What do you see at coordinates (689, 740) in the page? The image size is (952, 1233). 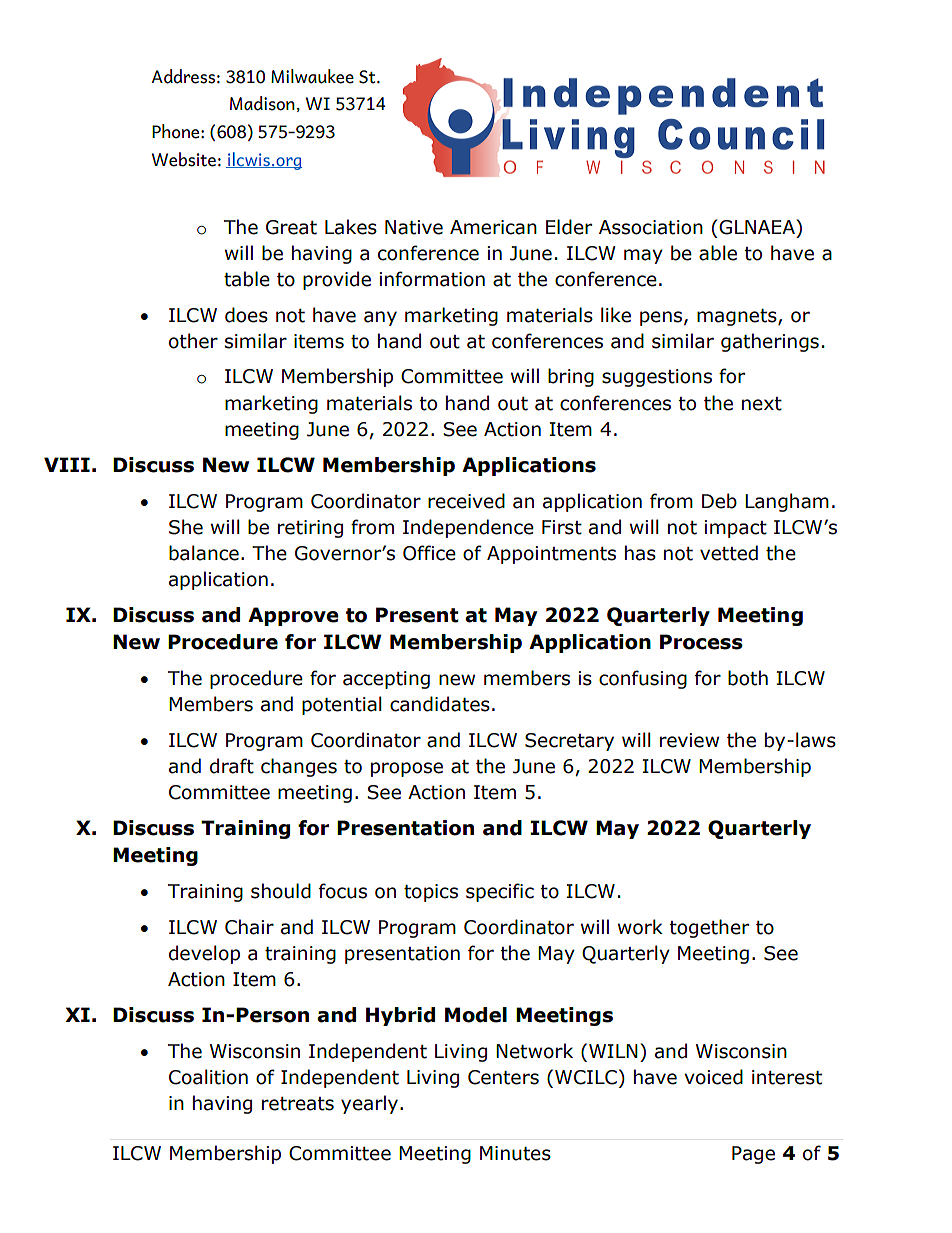 I see `review` at bounding box center [689, 740].
